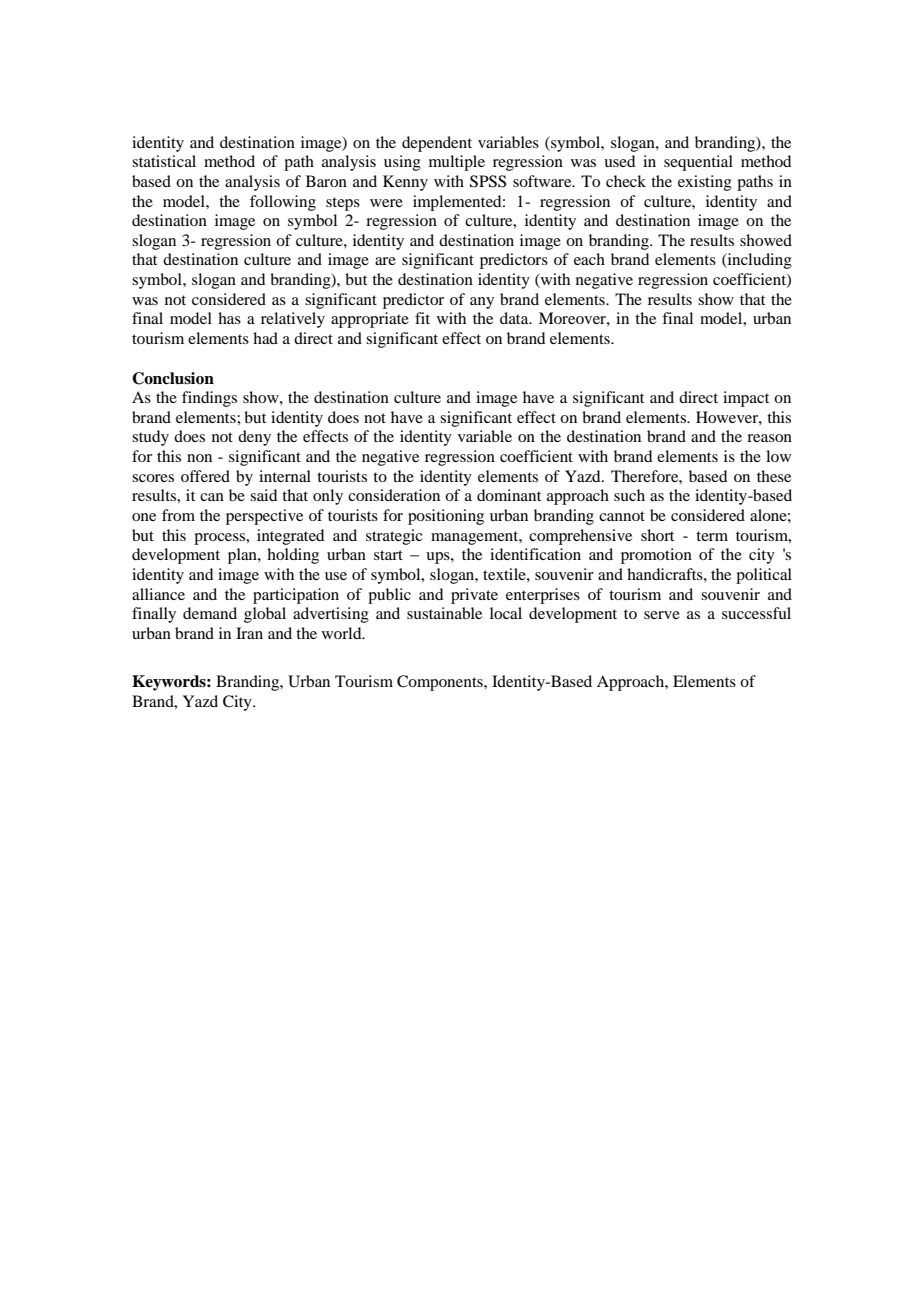 This page has width=924, height=1308. I want to click on statistical, so click(164, 161).
